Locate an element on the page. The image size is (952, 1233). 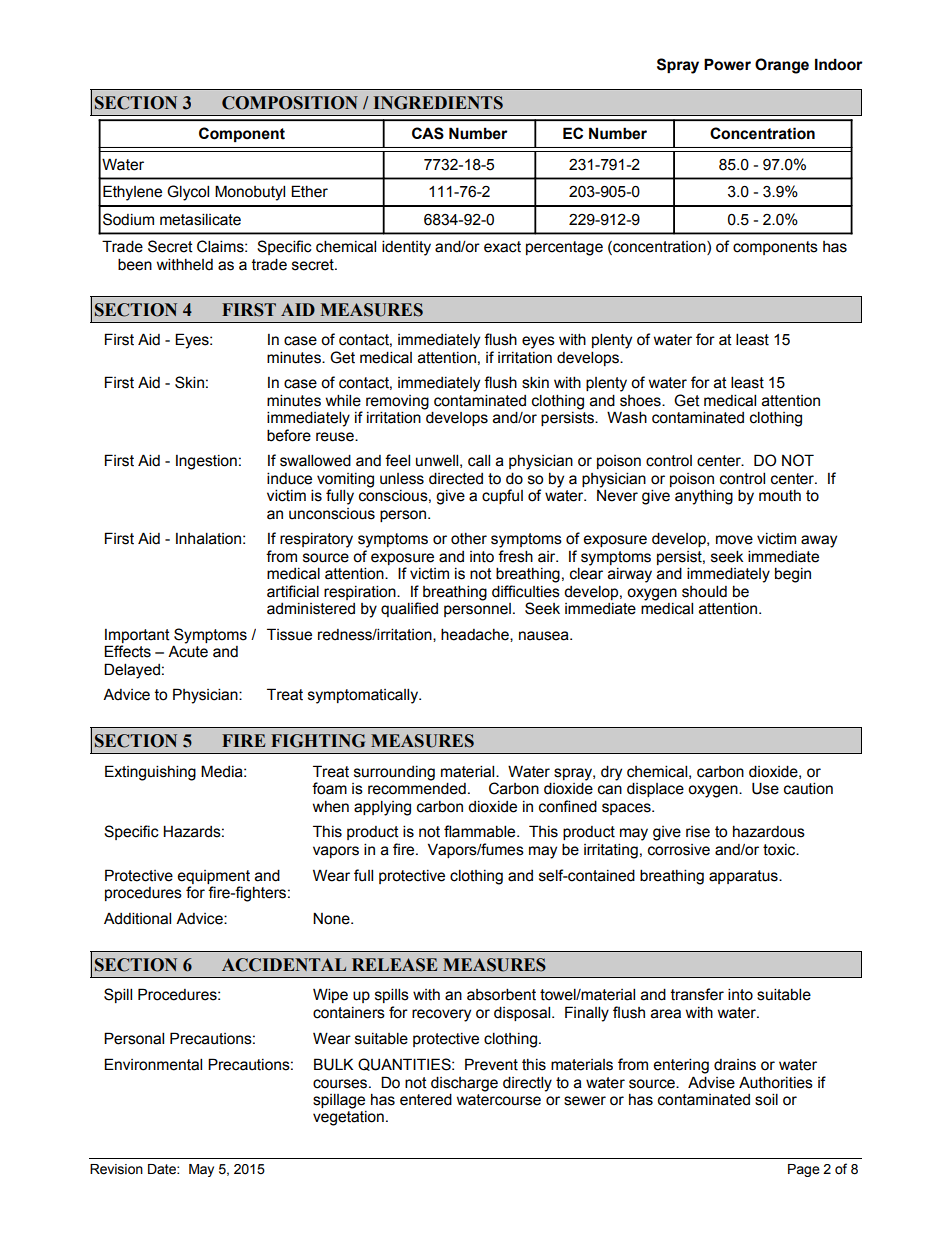
COMPOSITION is located at coordinates (290, 103).
